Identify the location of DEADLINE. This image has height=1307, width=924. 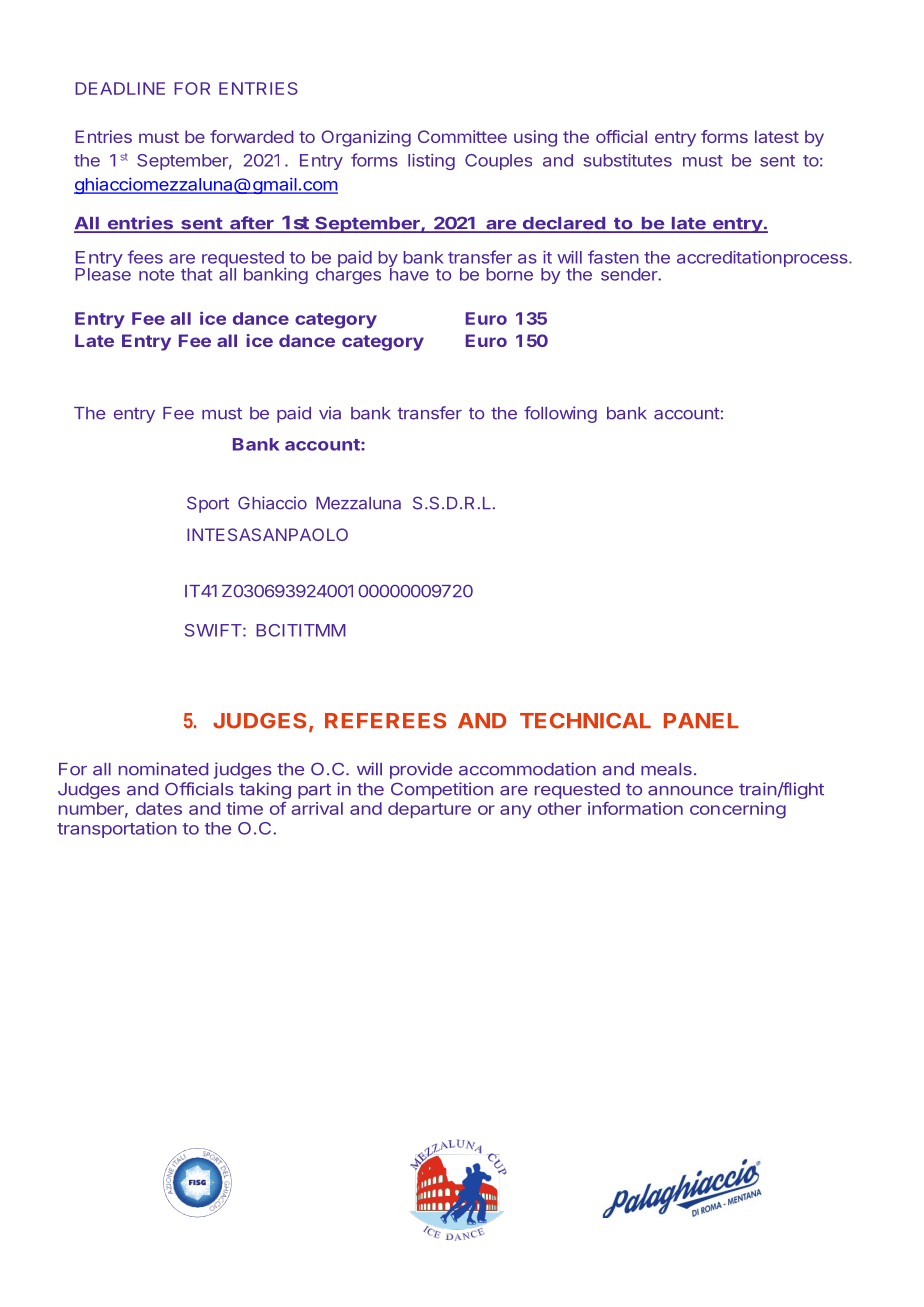
(120, 88).
